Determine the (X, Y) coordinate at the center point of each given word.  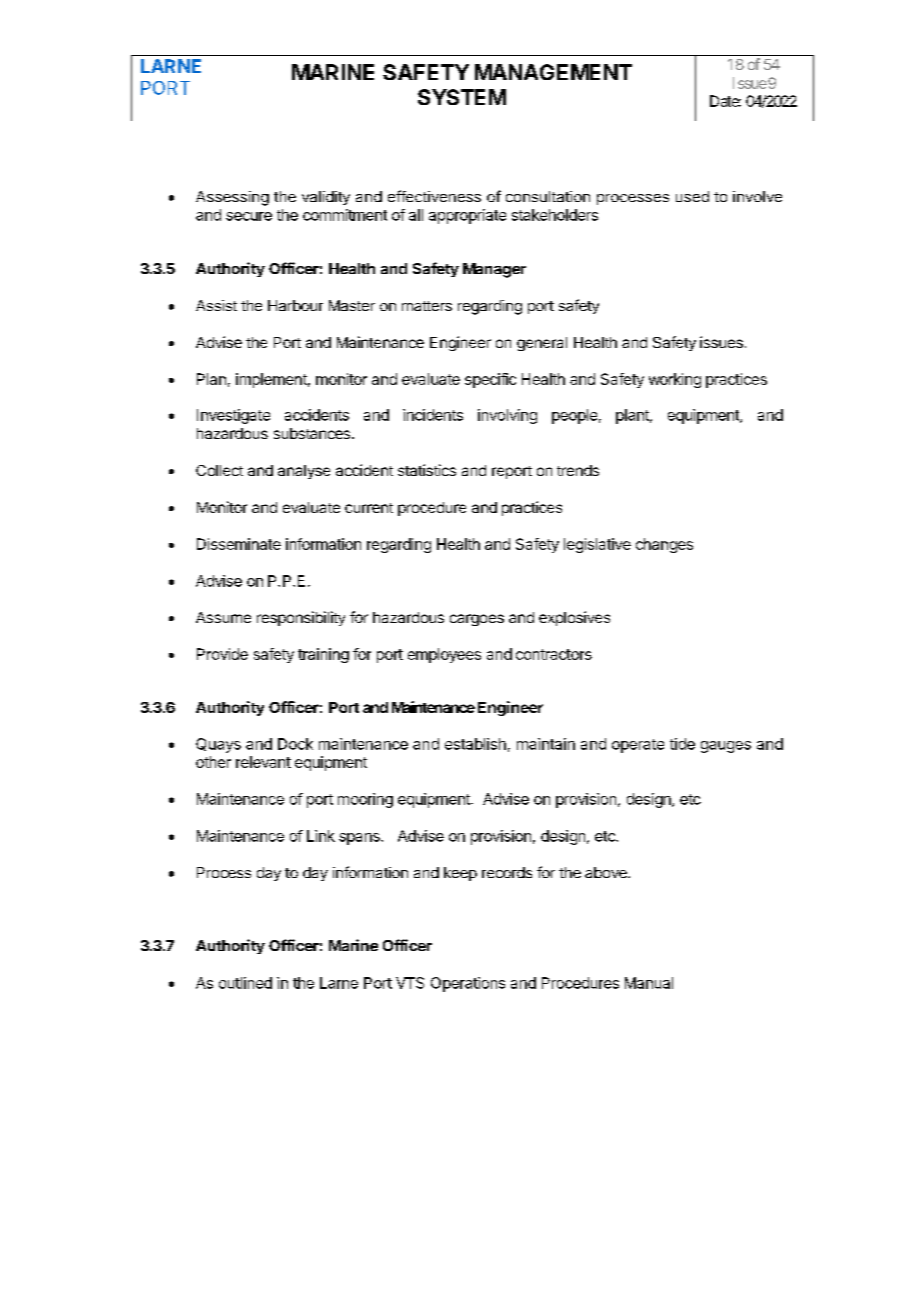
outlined (245, 983)
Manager (494, 270)
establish (475, 744)
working (675, 380)
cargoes (477, 620)
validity (326, 198)
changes (664, 545)
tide (682, 744)
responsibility (301, 618)
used (692, 196)
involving (507, 416)
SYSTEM (462, 97)
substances (312, 433)
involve (757, 196)
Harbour (295, 305)
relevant (263, 762)
